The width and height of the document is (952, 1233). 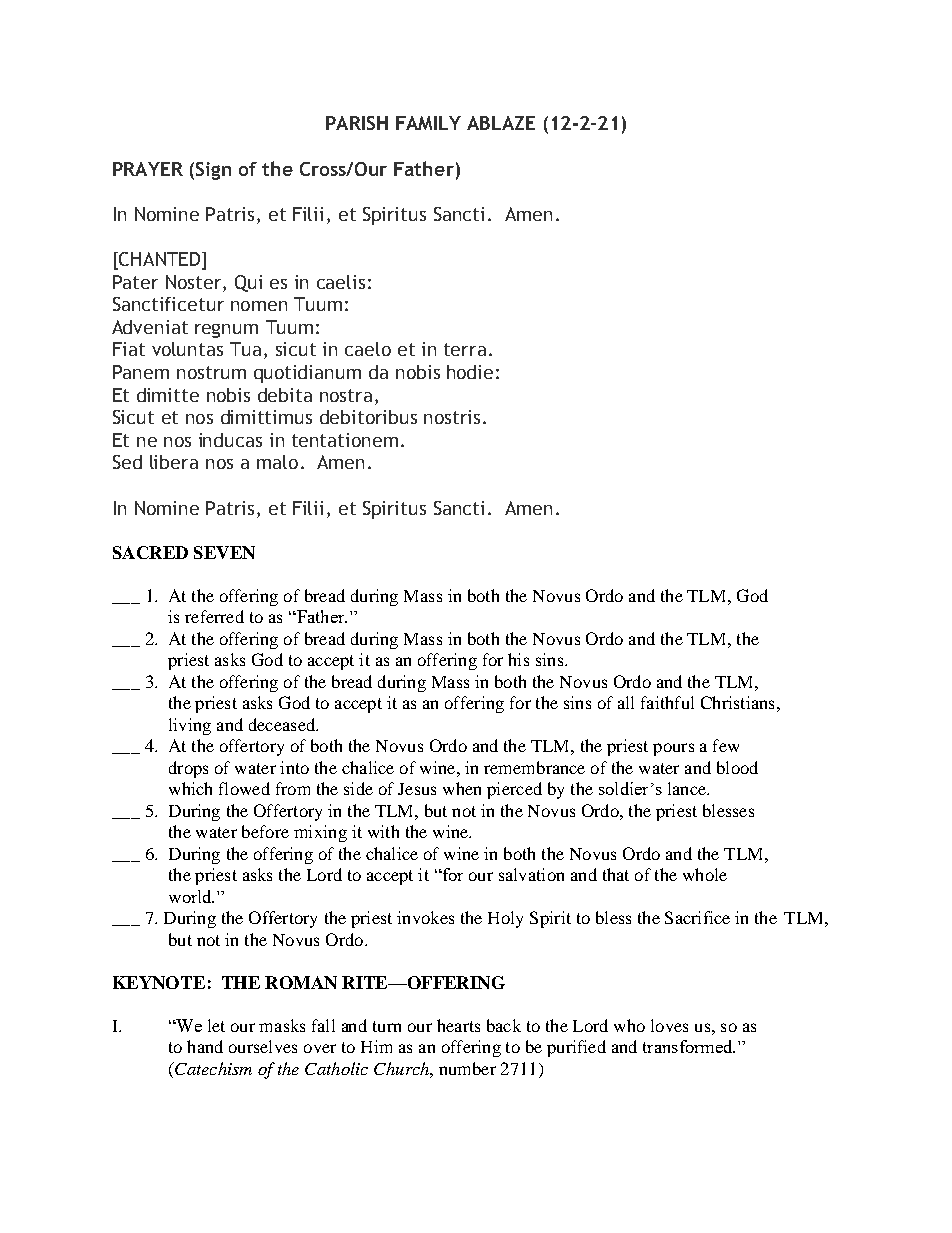 I want to click on world, so click(x=191, y=896).
